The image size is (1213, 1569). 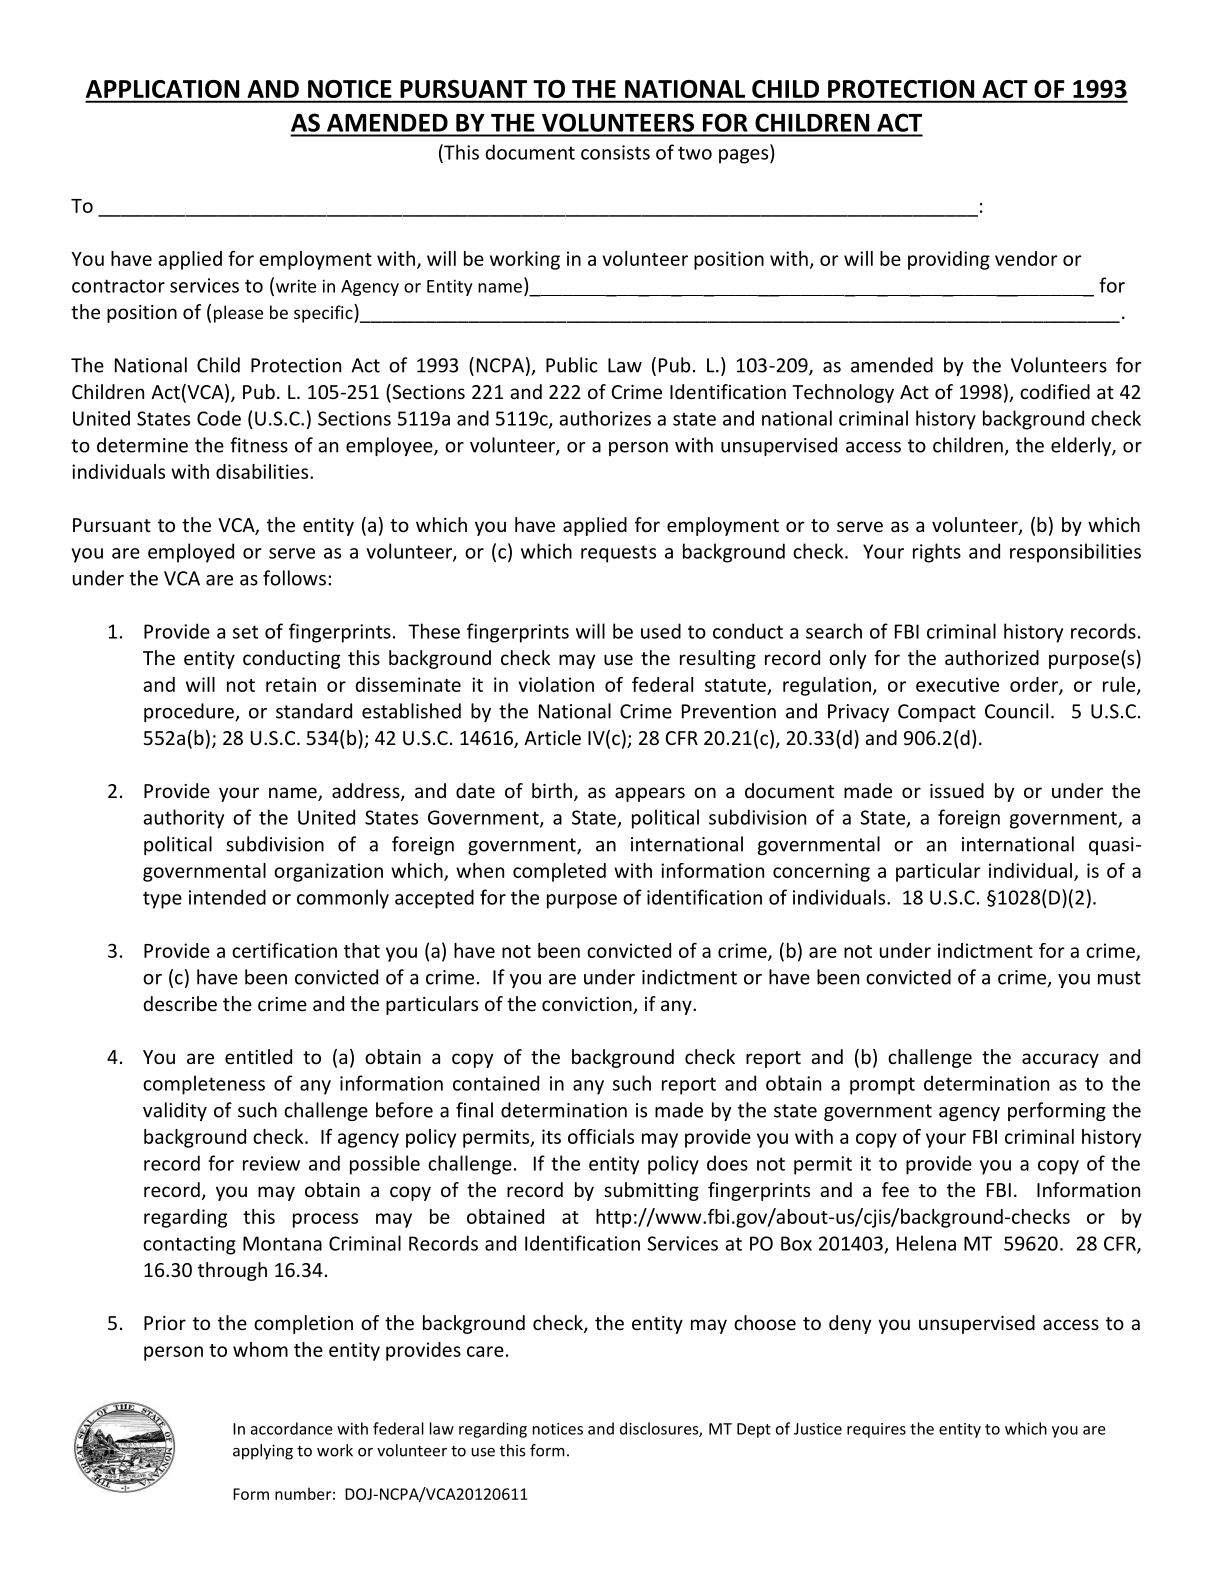 What do you see at coordinates (118, 286) in the screenshot?
I see `contractor` at bounding box center [118, 286].
